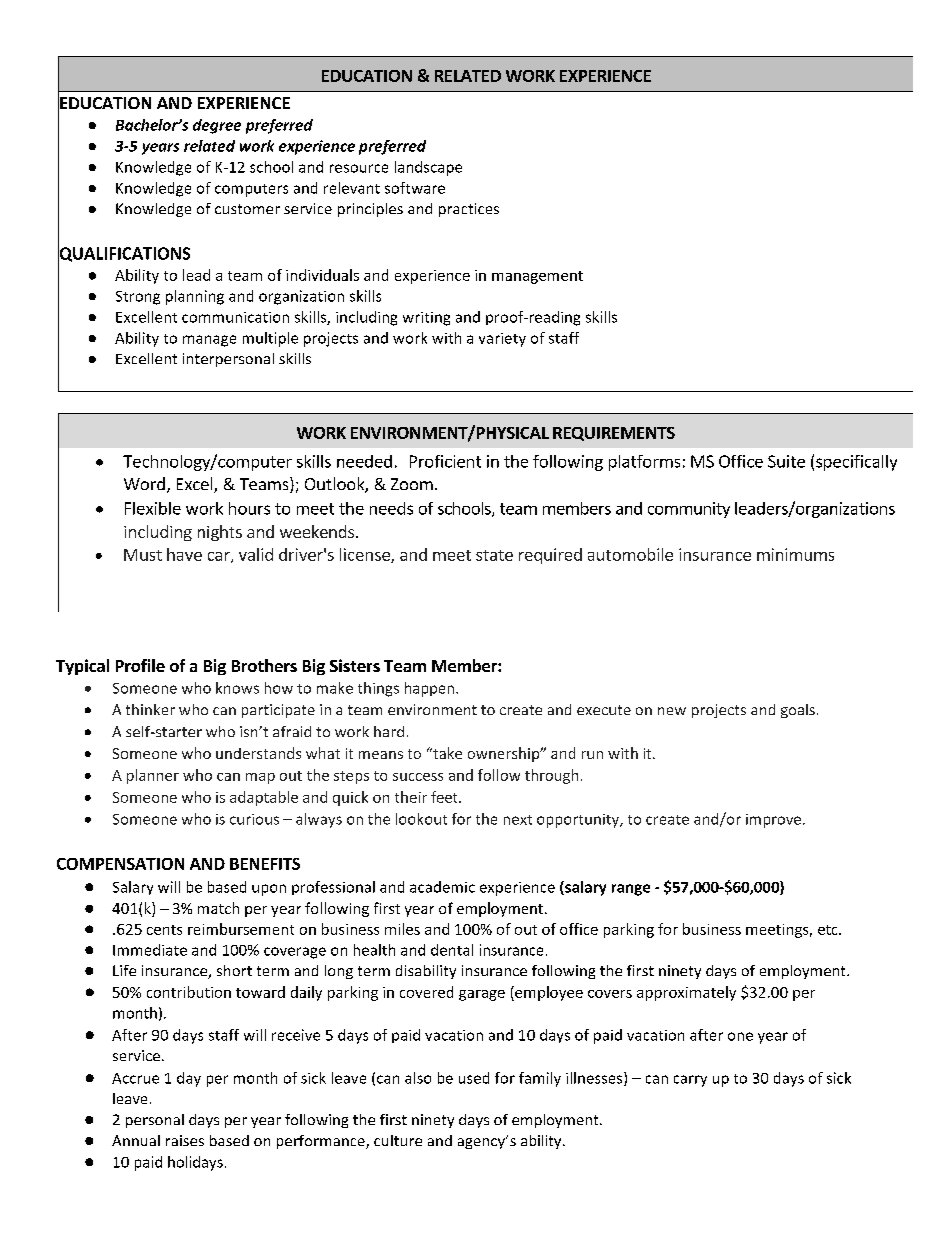 Image resolution: width=952 pixels, height=1233 pixels. Describe the element at coordinates (502, 340) in the screenshot. I see `variety` at that location.
